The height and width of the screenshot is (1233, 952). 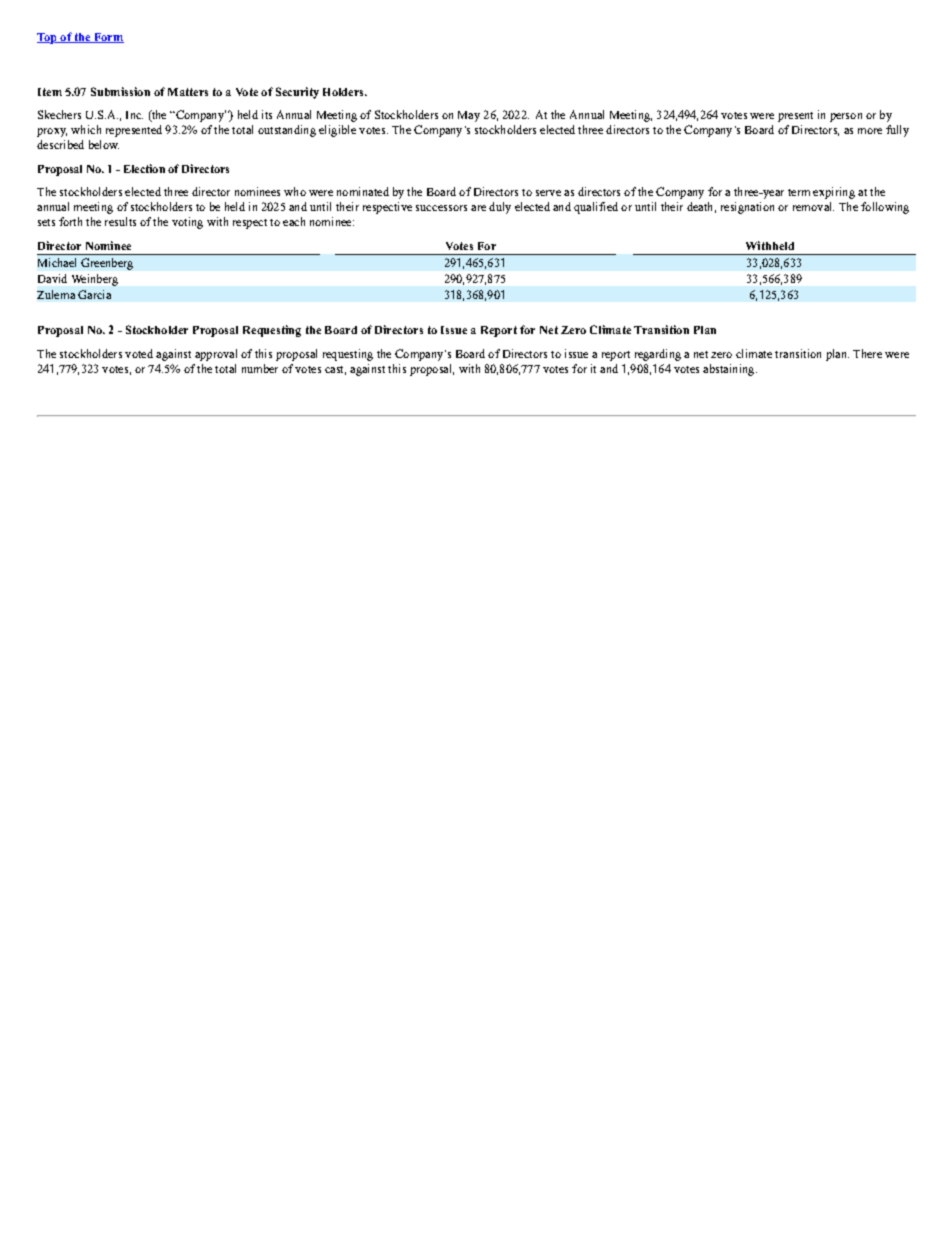 What do you see at coordinates (548, 193) in the screenshot?
I see `serve` at bounding box center [548, 193].
